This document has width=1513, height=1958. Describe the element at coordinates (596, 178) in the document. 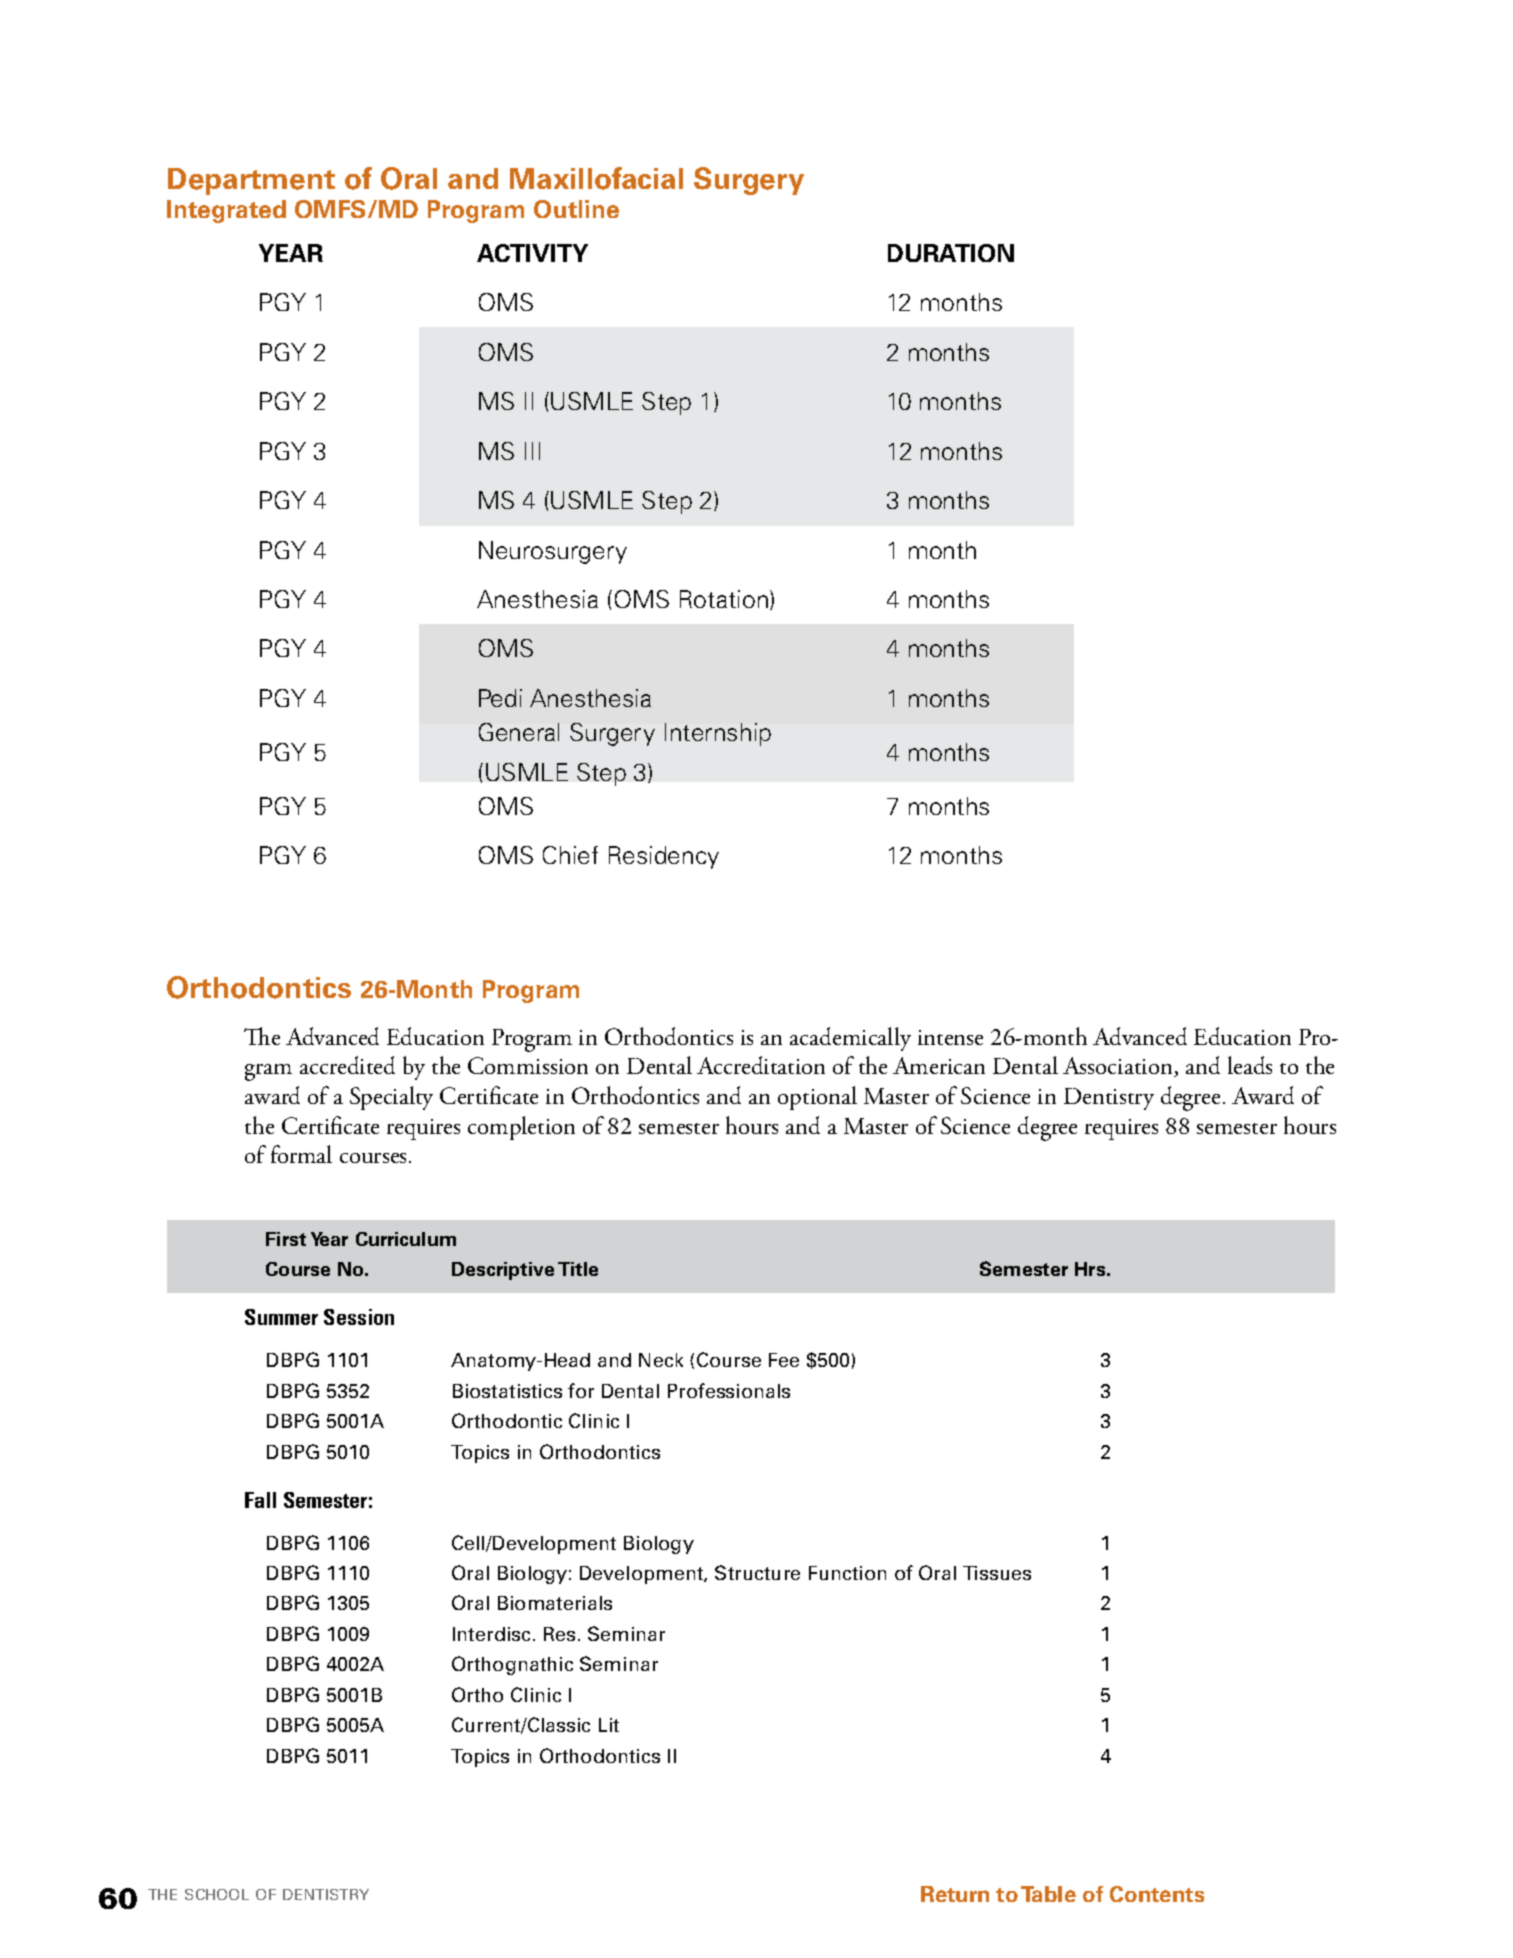

I see `Maxillofacial` at that location.
